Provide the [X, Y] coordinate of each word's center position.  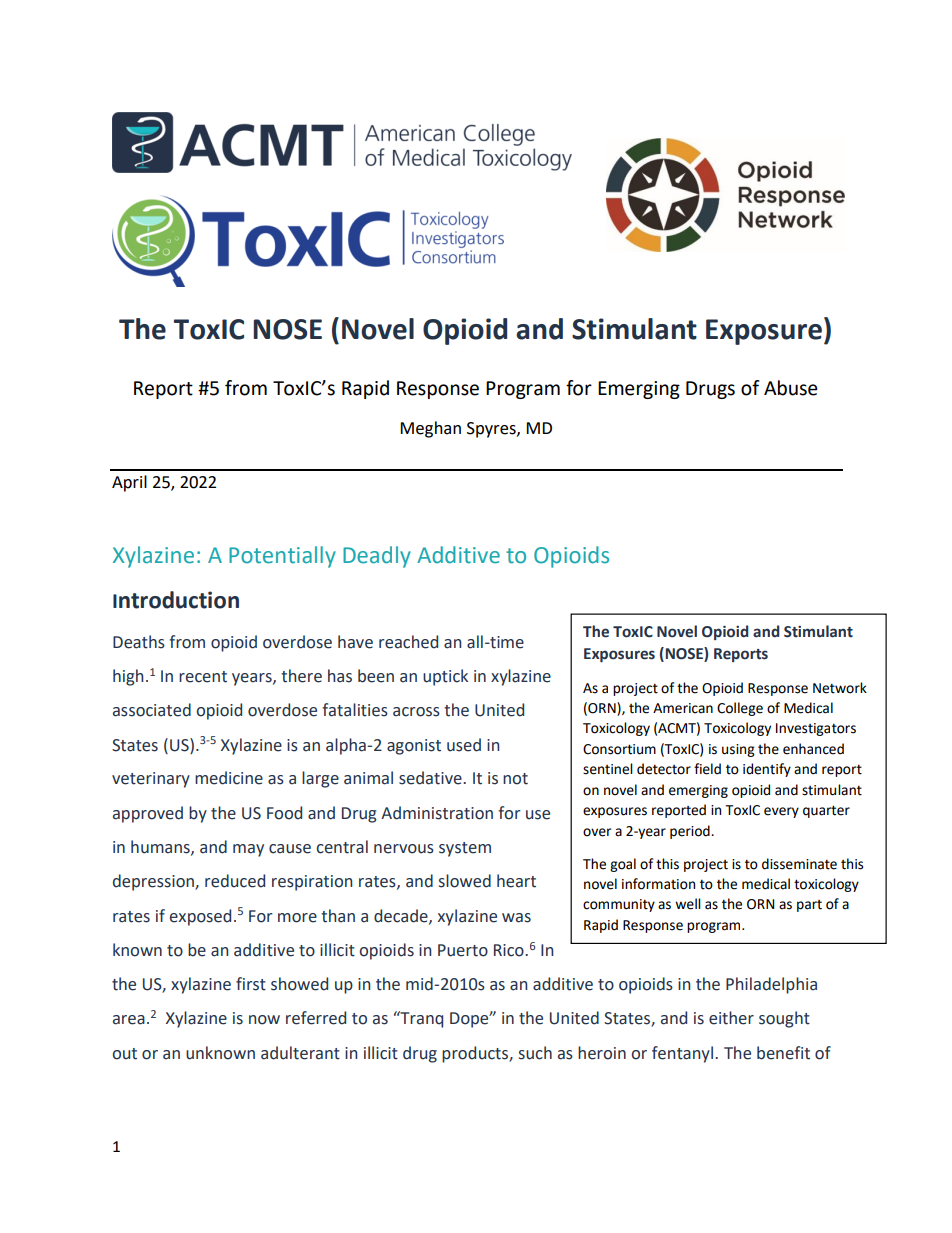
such [535, 1053]
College [740, 709]
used [464, 745]
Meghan [430, 429]
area [129, 1020]
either [731, 1018]
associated [152, 710]
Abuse [791, 388]
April [129, 483]
